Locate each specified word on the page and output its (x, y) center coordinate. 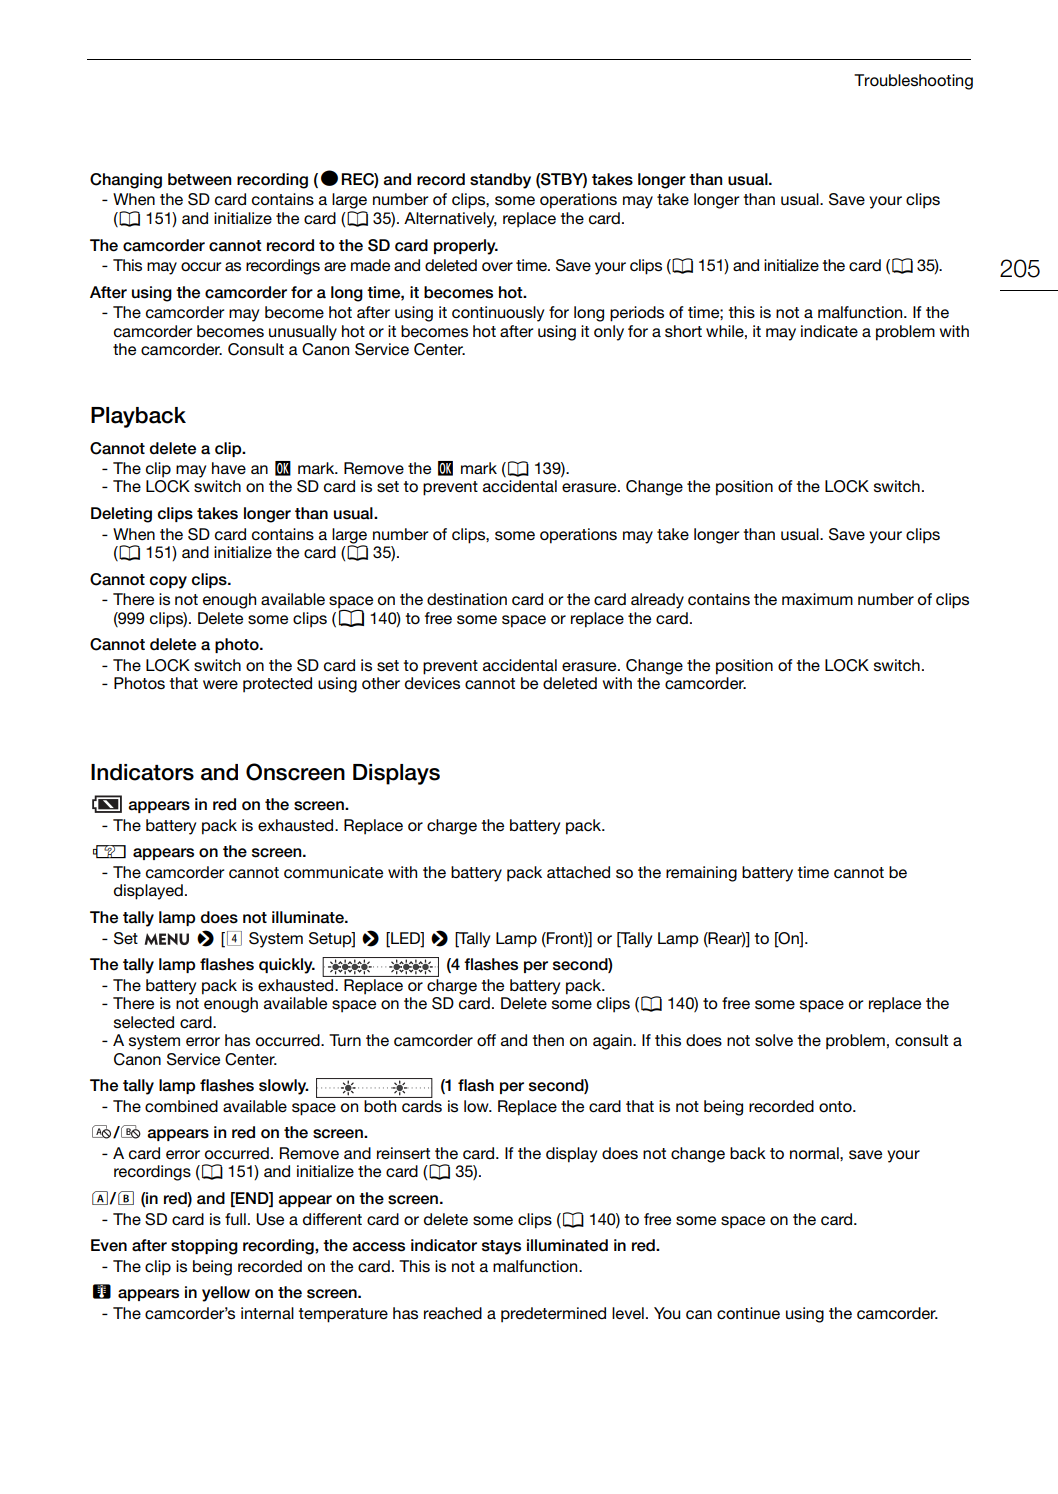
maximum (817, 599)
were (220, 685)
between (199, 179)
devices (432, 683)
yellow (226, 1294)
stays (501, 1247)
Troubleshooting (913, 82)
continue (748, 1313)
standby (500, 181)
